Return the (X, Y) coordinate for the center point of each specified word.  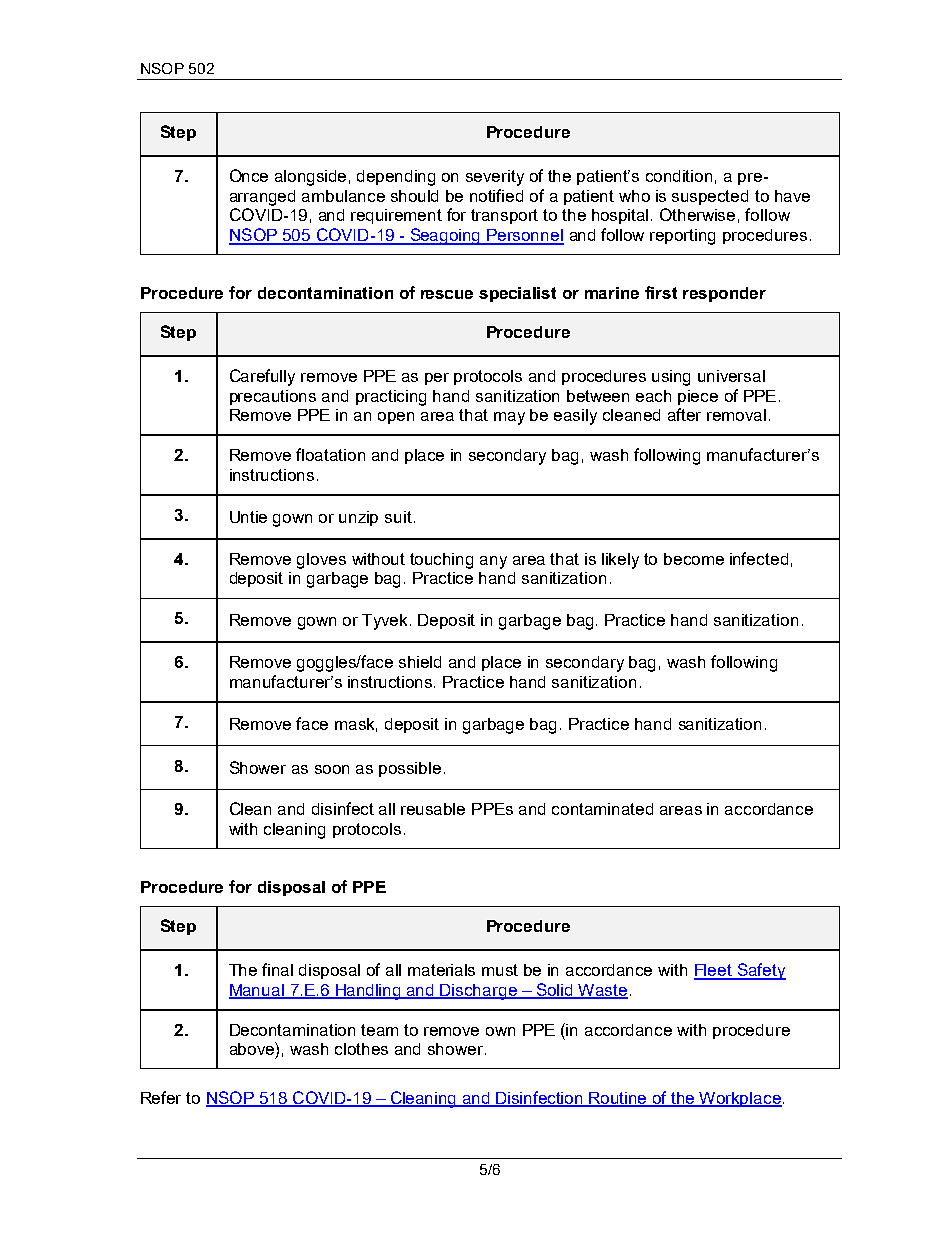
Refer (161, 1097)
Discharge (479, 992)
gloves (321, 561)
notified (496, 195)
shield (420, 662)
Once (249, 175)
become (694, 559)
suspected (710, 197)
